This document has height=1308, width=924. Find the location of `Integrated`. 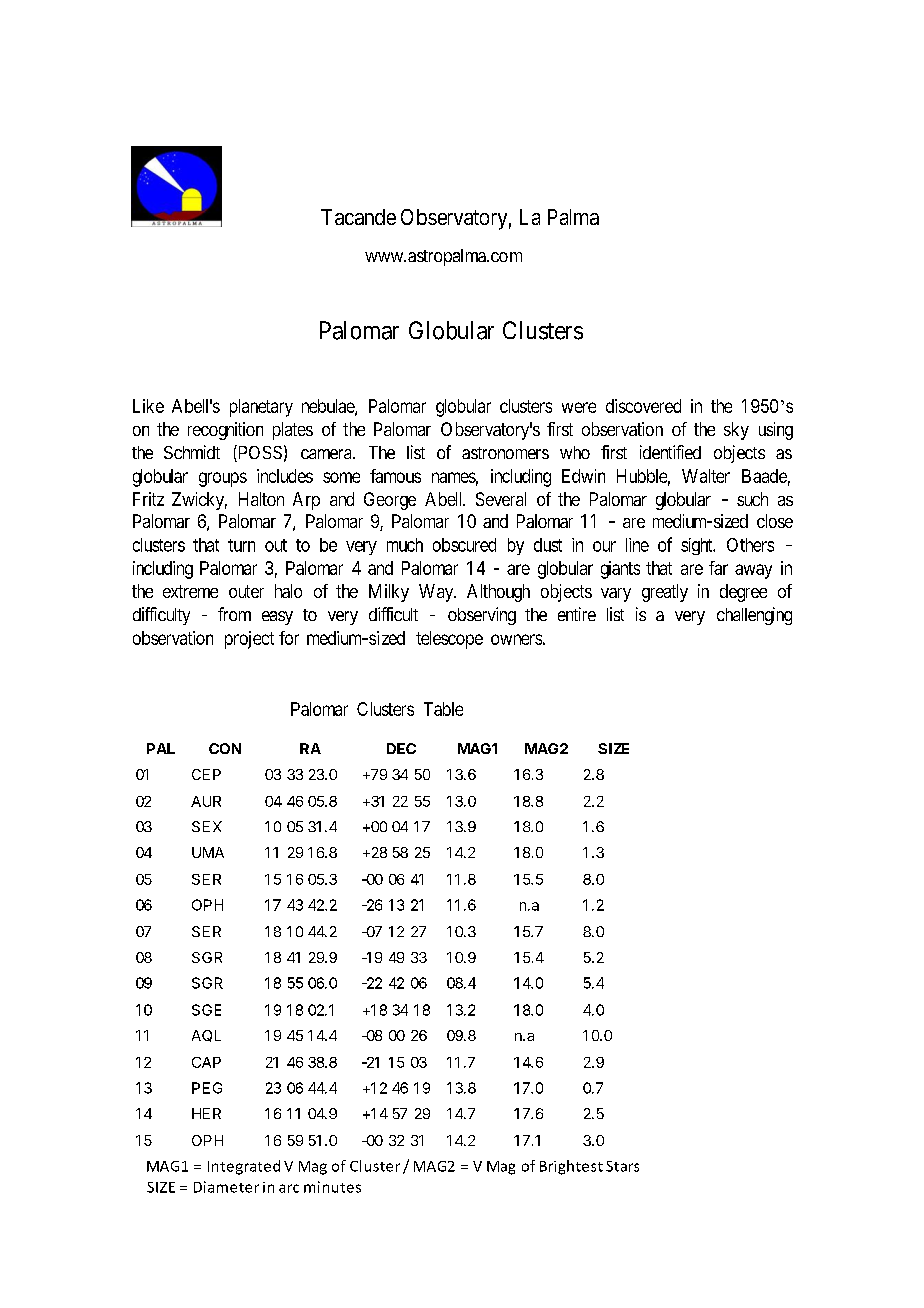

Integrated is located at coordinates (244, 1167).
